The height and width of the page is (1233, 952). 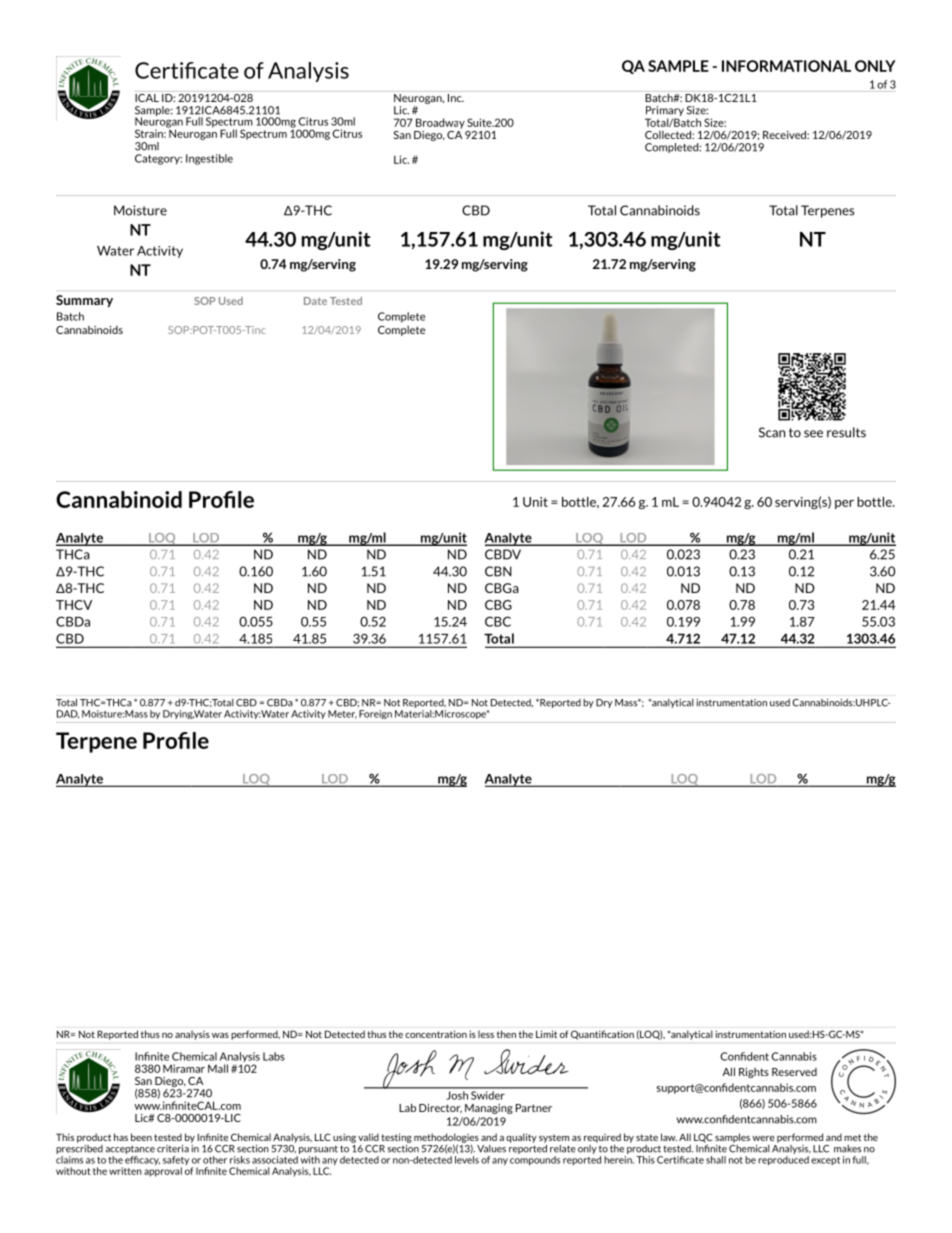 I want to click on Scan, so click(x=772, y=432).
